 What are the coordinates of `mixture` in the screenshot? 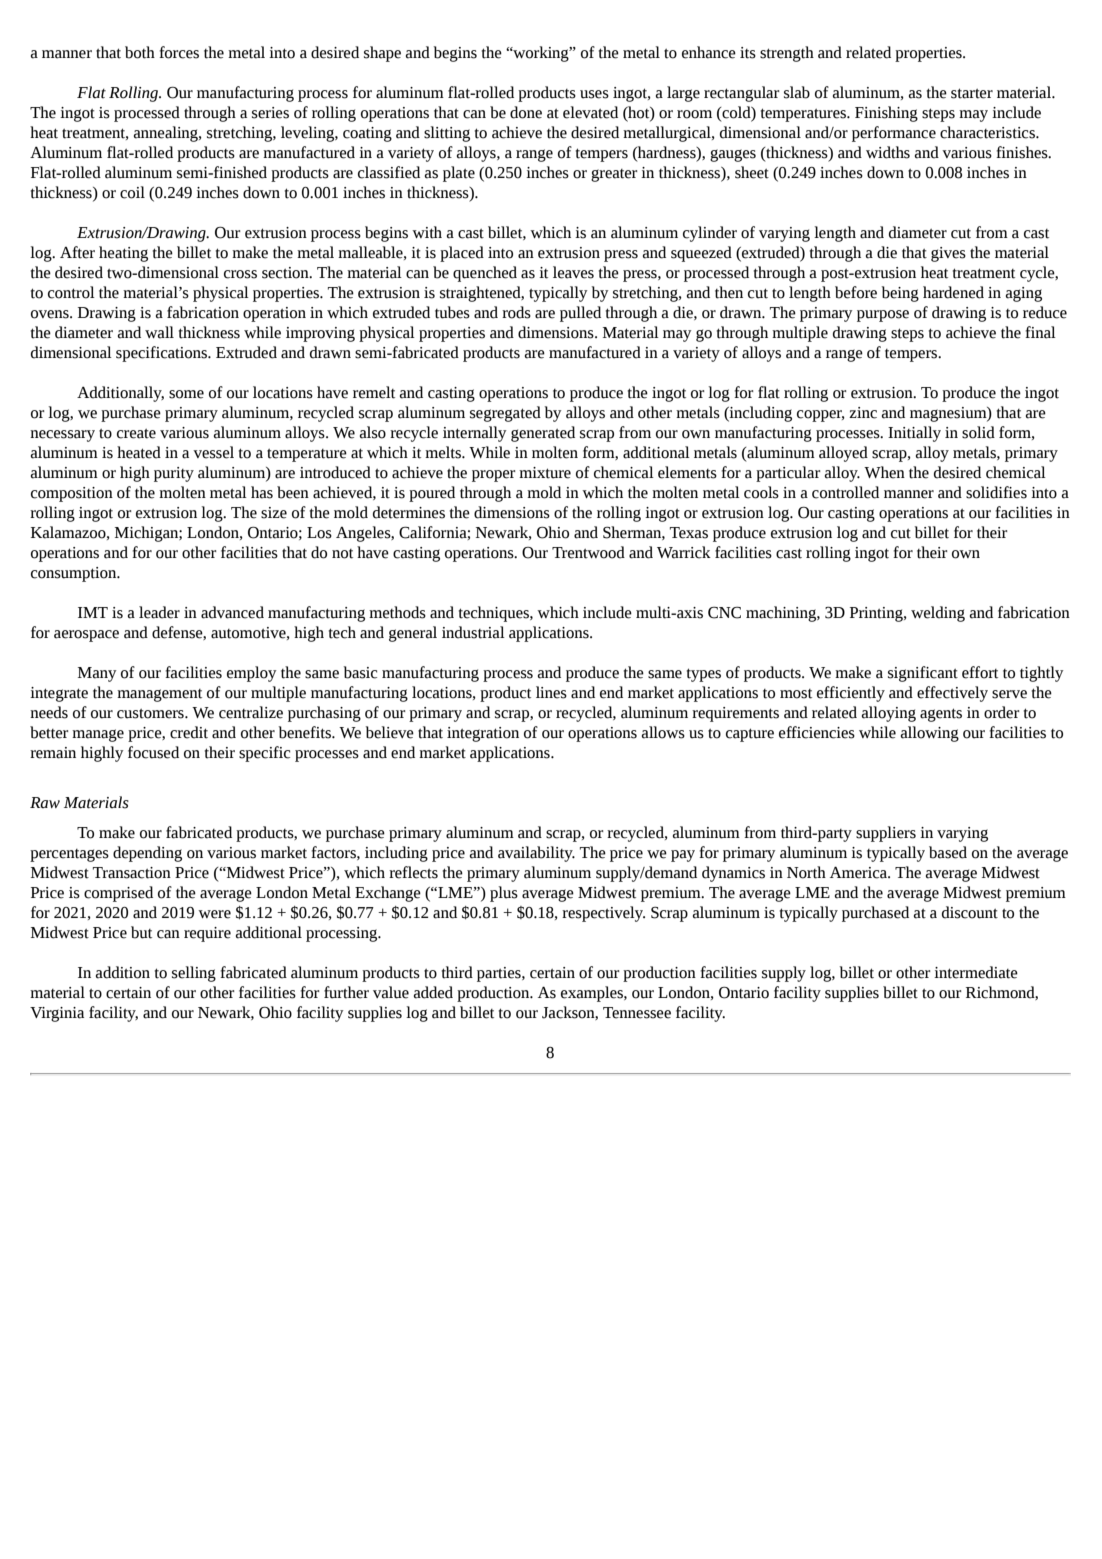 It's located at (545, 473).
